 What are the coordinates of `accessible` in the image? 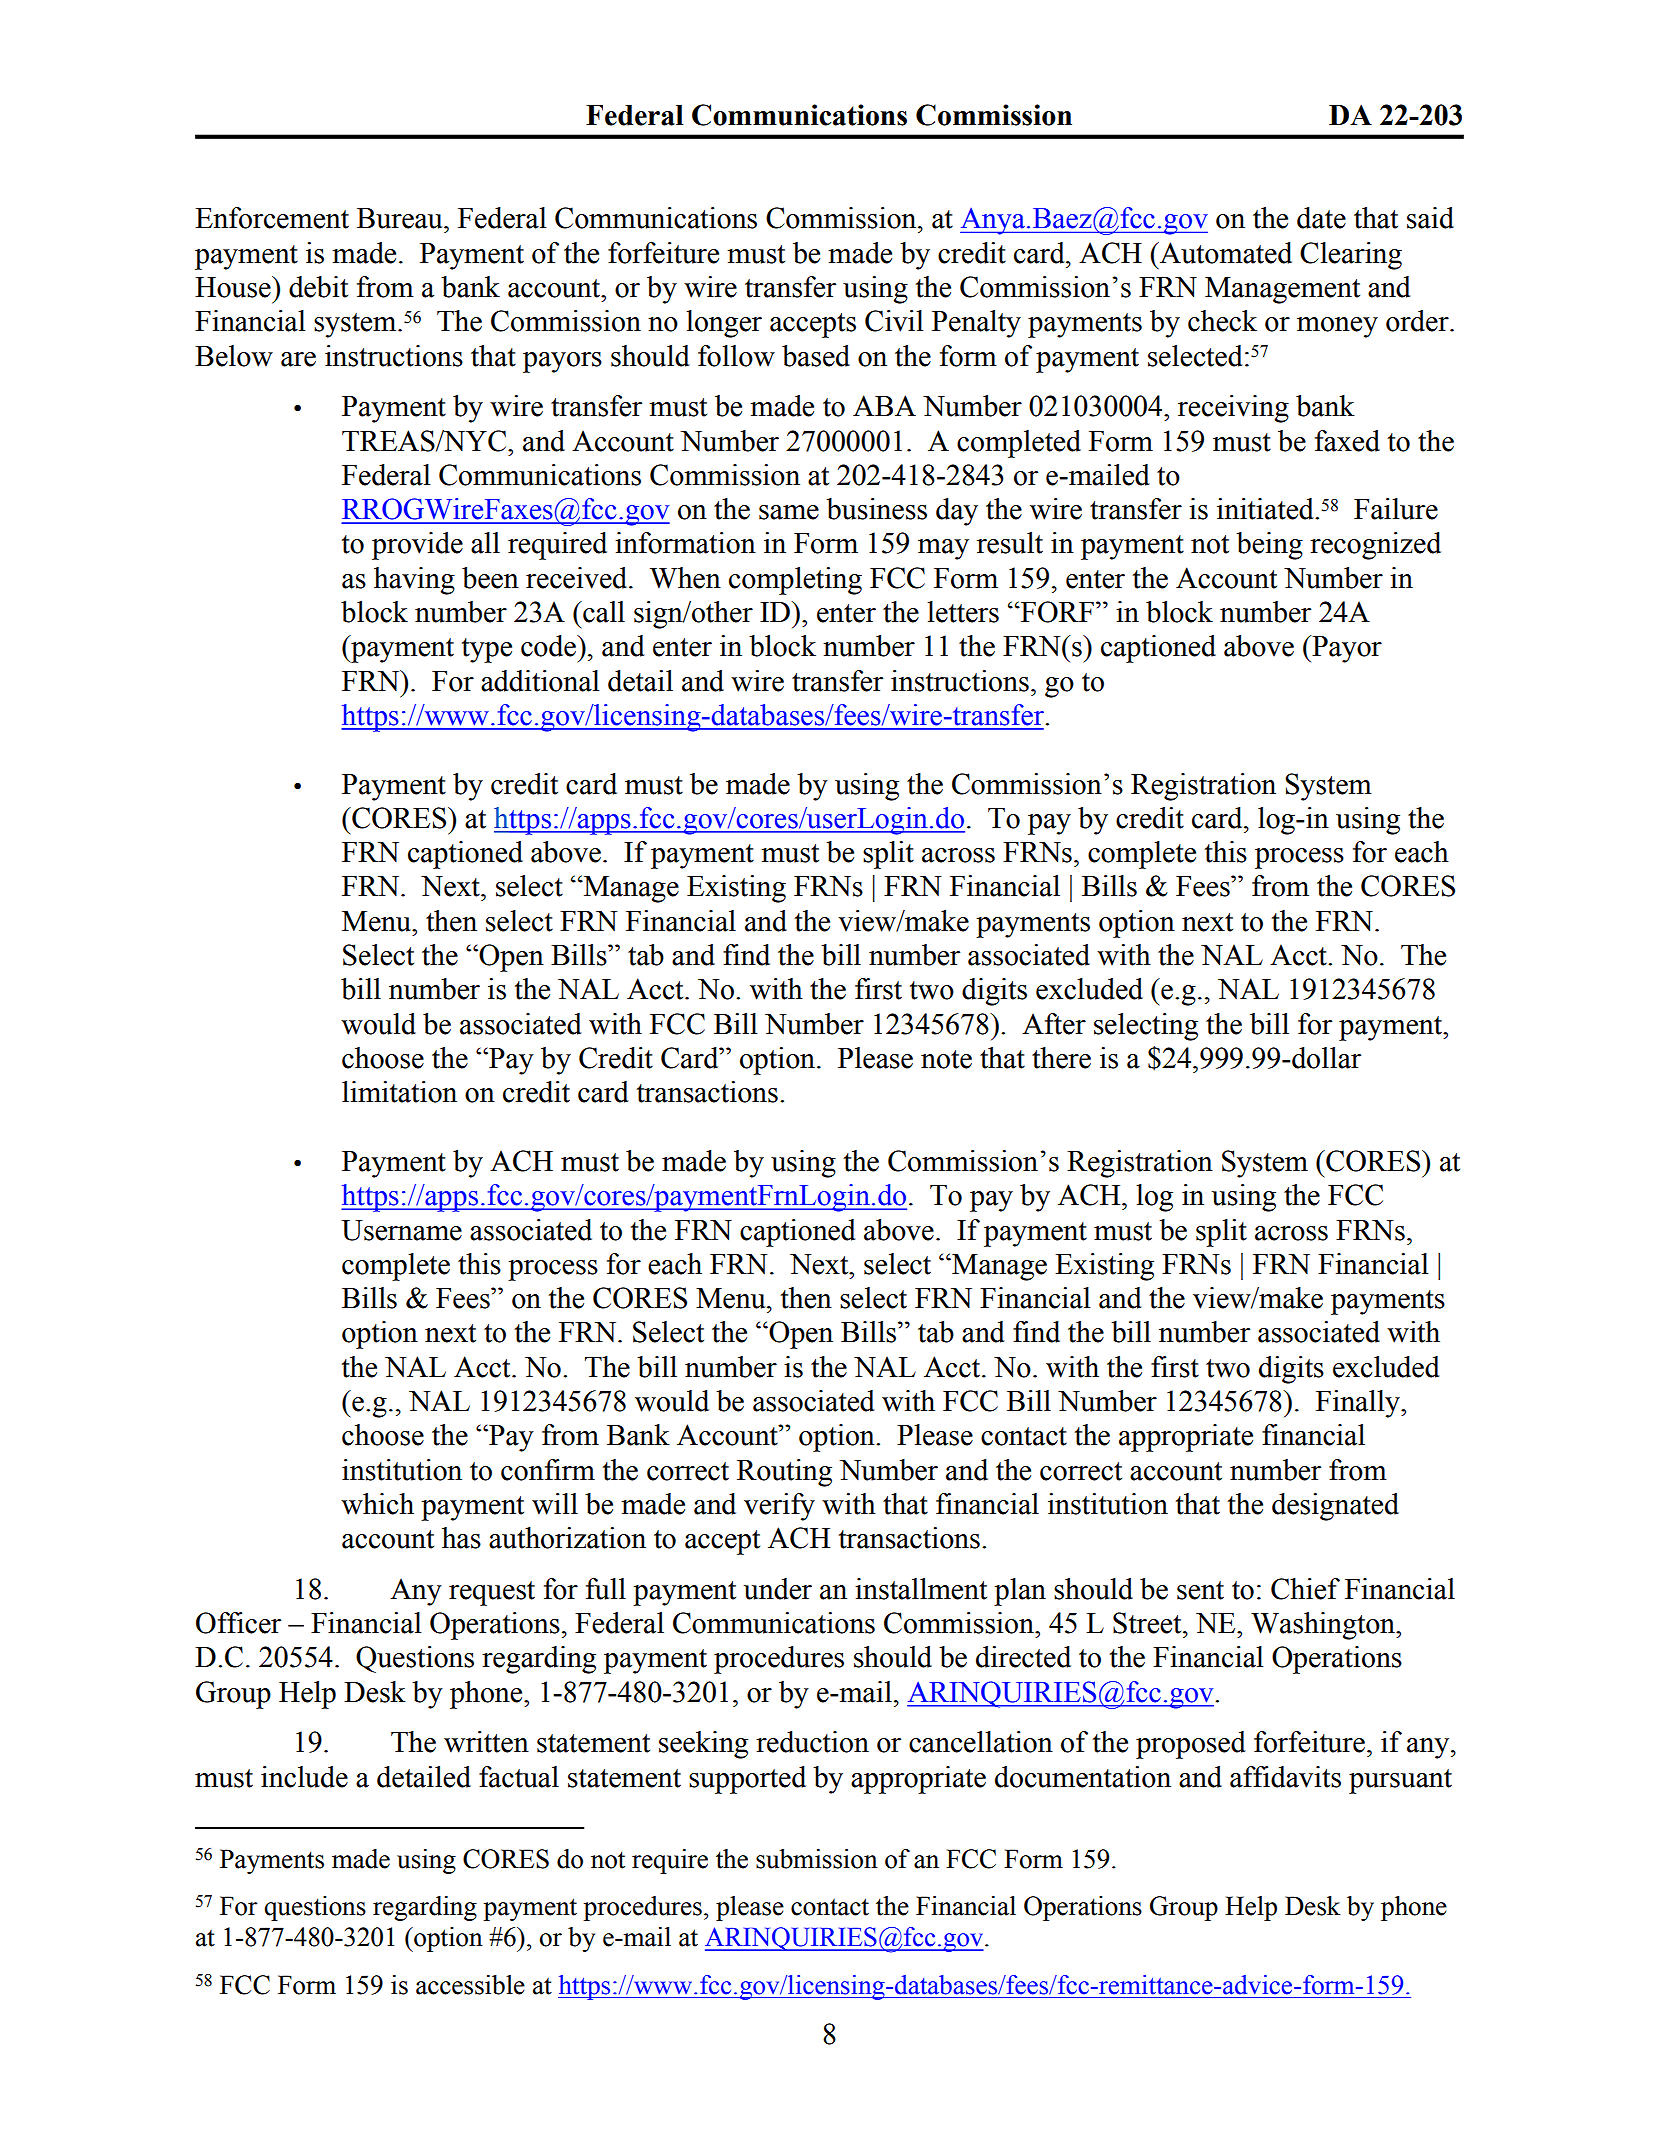 It's located at (470, 1985).
